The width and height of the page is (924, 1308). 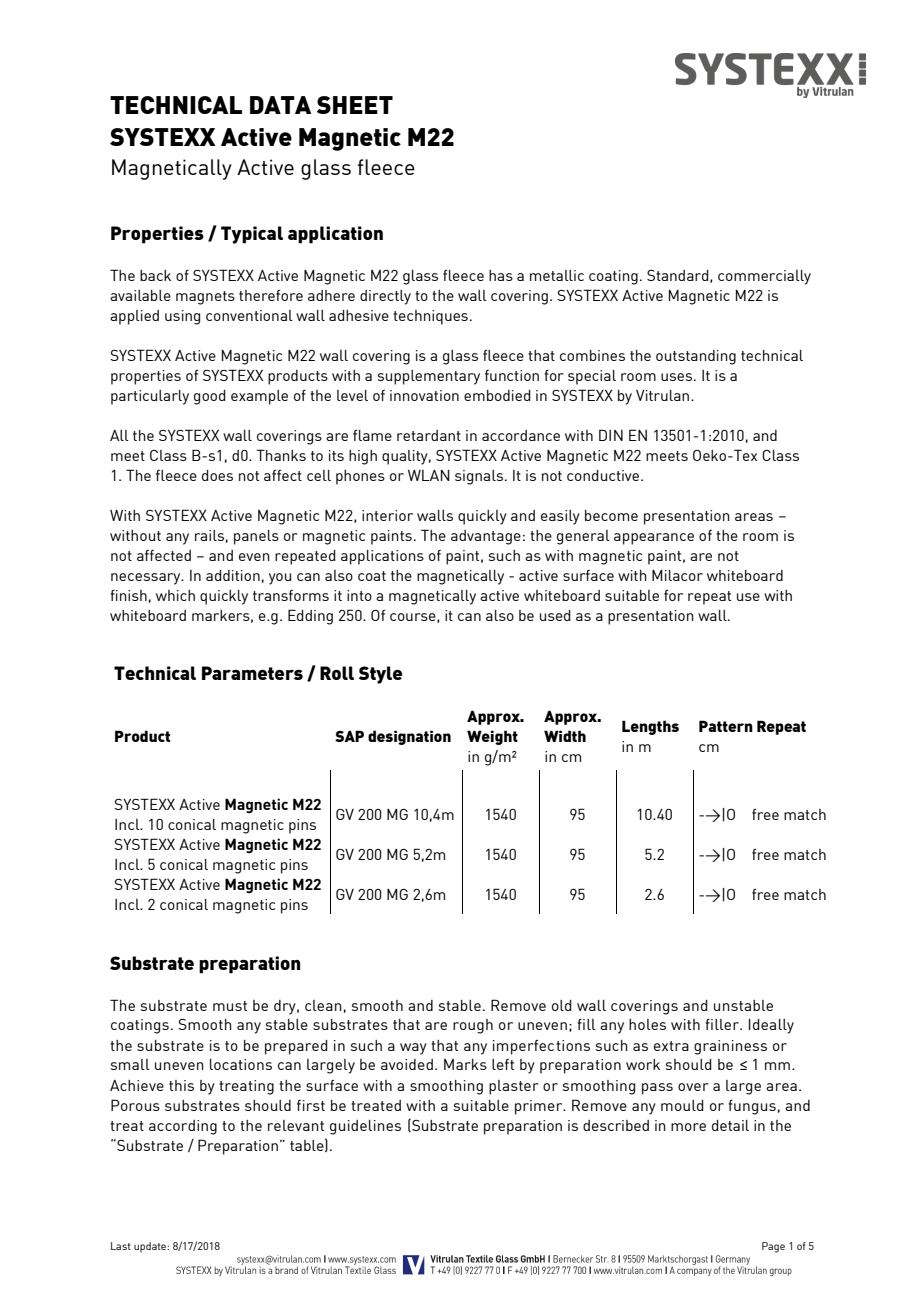 I want to click on designation, so click(x=409, y=737).
